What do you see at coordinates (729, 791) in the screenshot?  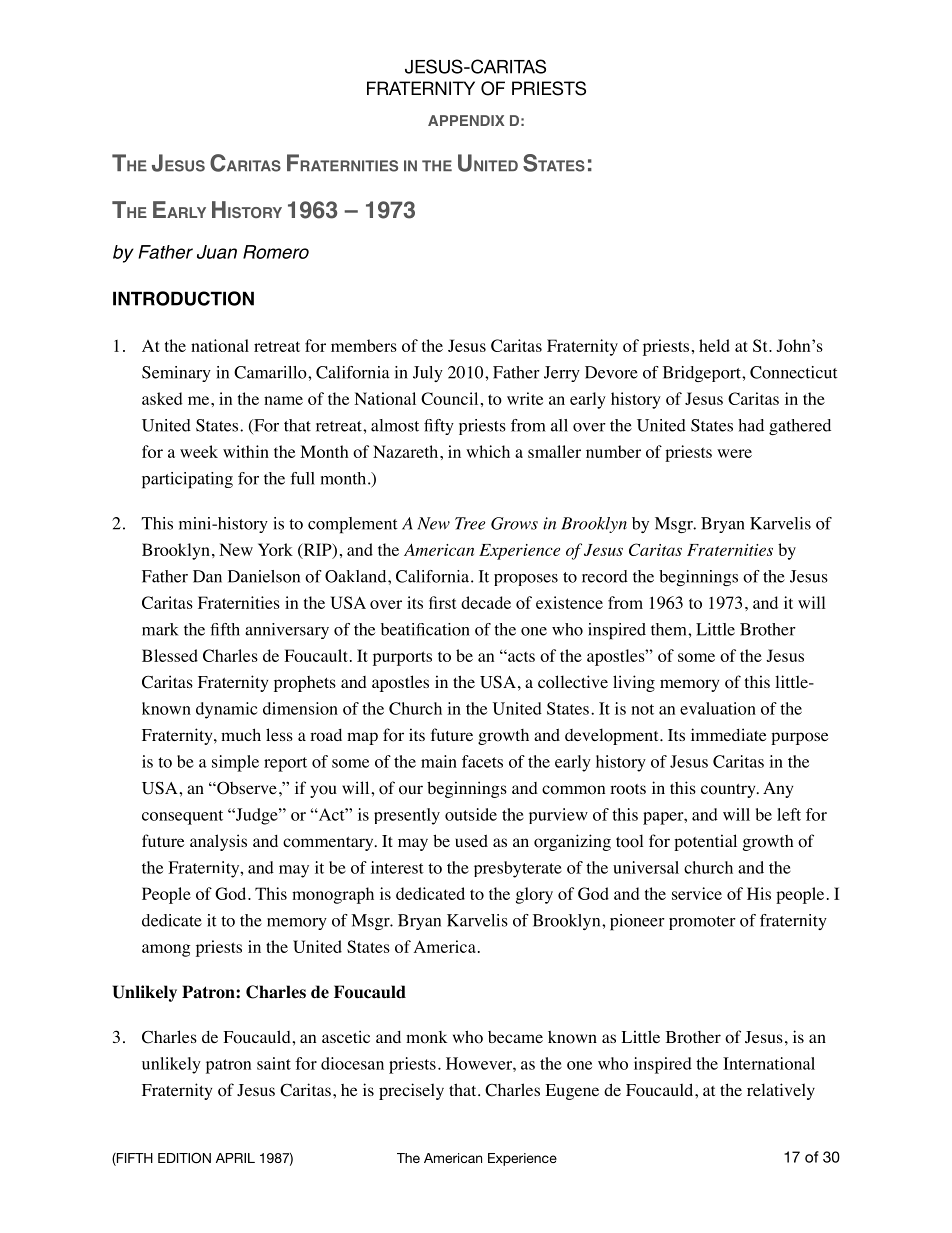 I see `country` at bounding box center [729, 791].
